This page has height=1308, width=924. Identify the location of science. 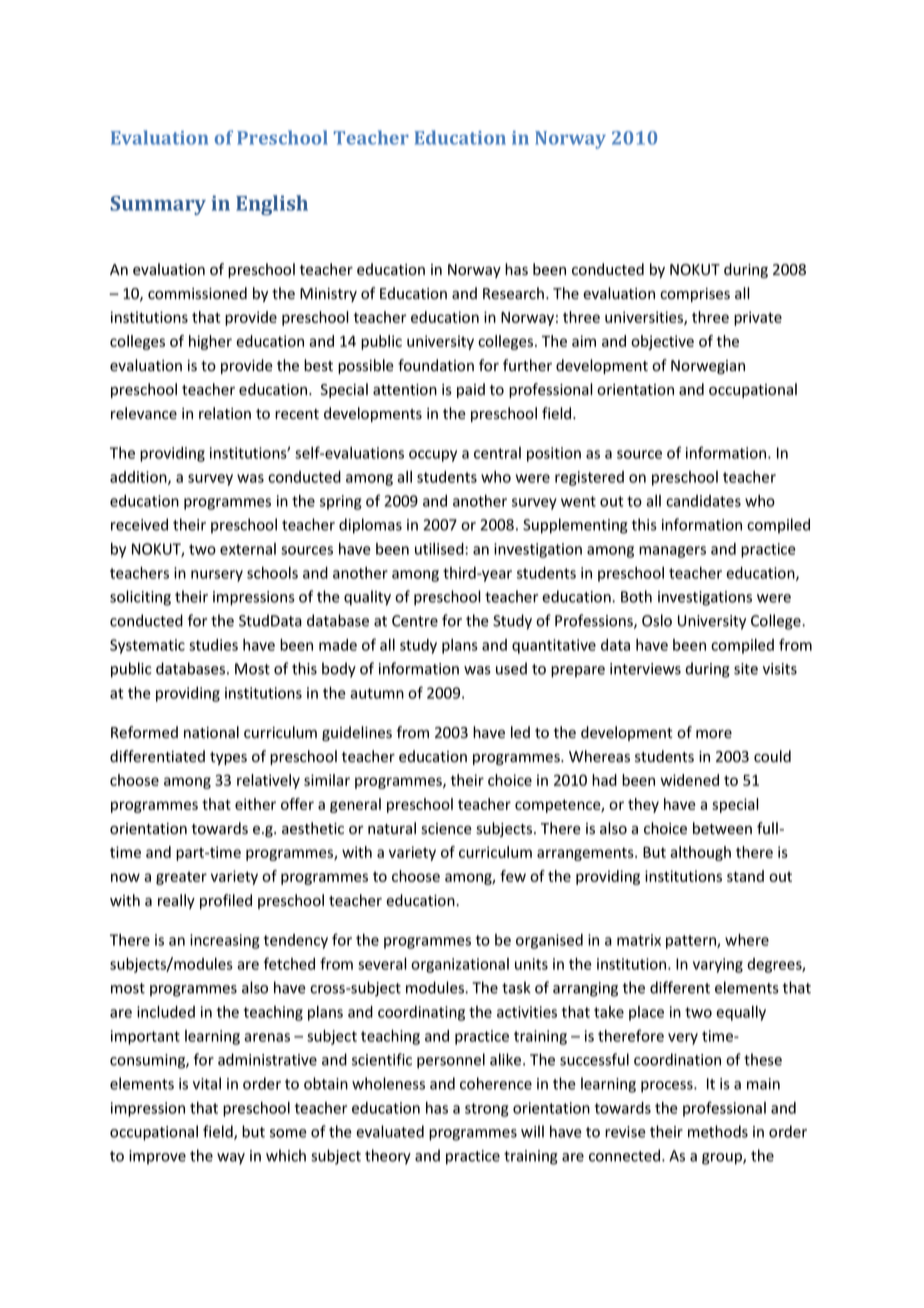
(446, 829).
